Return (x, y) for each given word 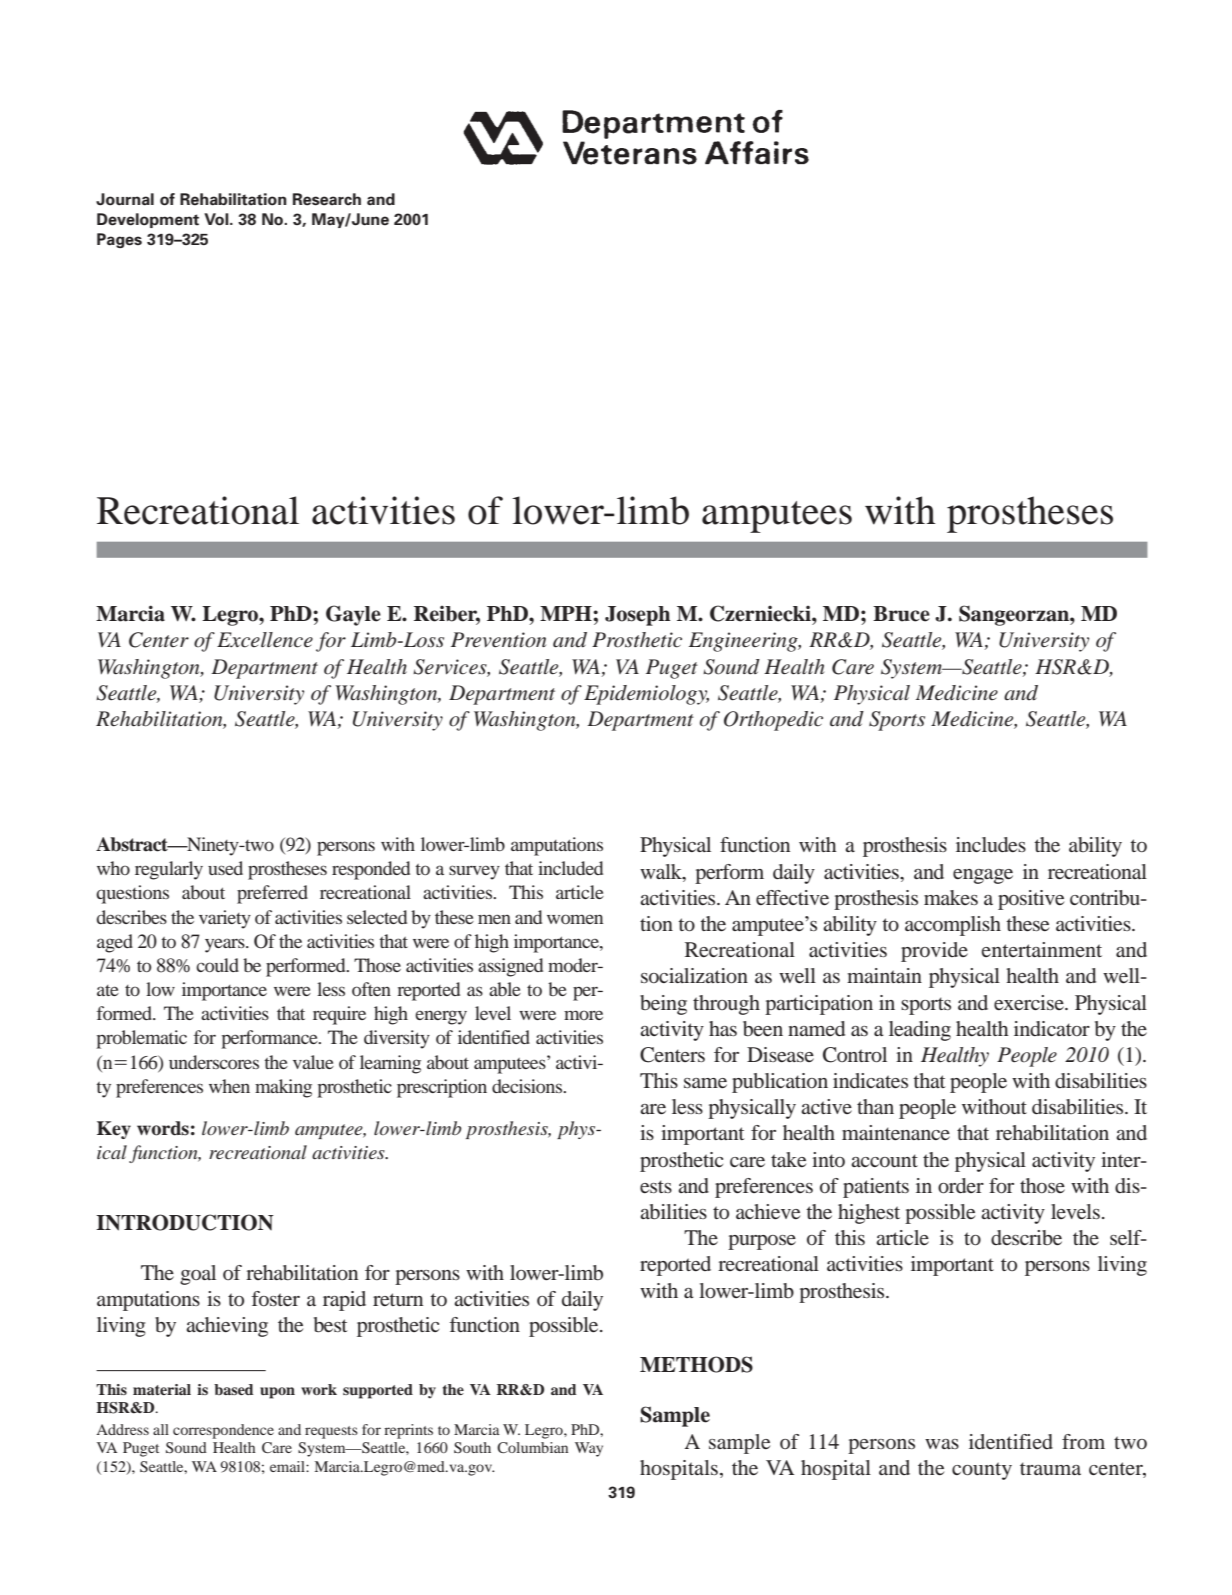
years (226, 945)
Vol (217, 219)
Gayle (353, 615)
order (961, 1185)
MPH (567, 613)
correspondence (223, 1431)
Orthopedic (773, 721)
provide (934, 952)
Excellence (265, 640)
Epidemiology (646, 695)
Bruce (901, 614)
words (163, 1128)
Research (327, 199)
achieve (768, 1211)
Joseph (637, 616)
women (575, 919)
